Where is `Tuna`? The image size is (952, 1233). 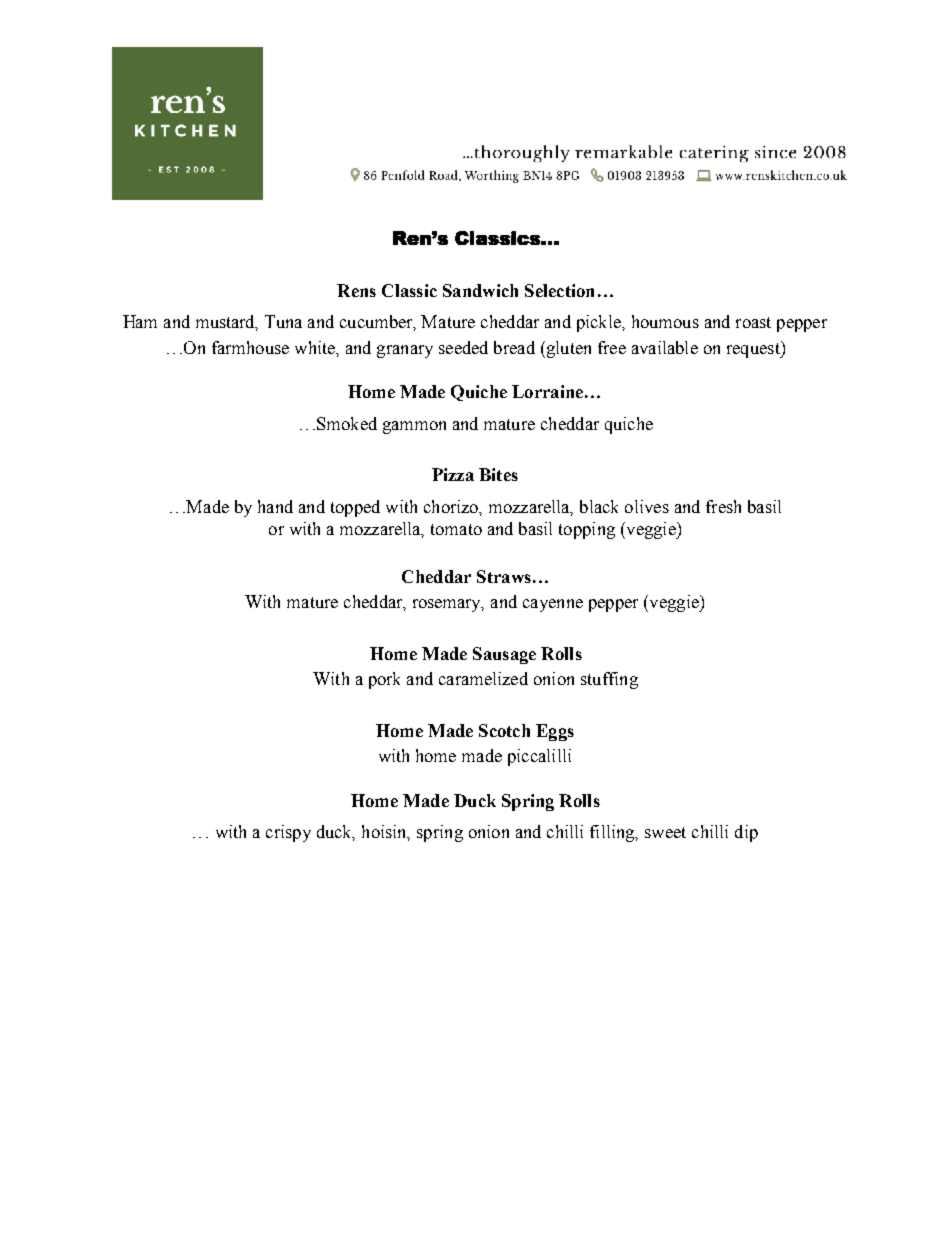 Tuna is located at coordinates (283, 321).
